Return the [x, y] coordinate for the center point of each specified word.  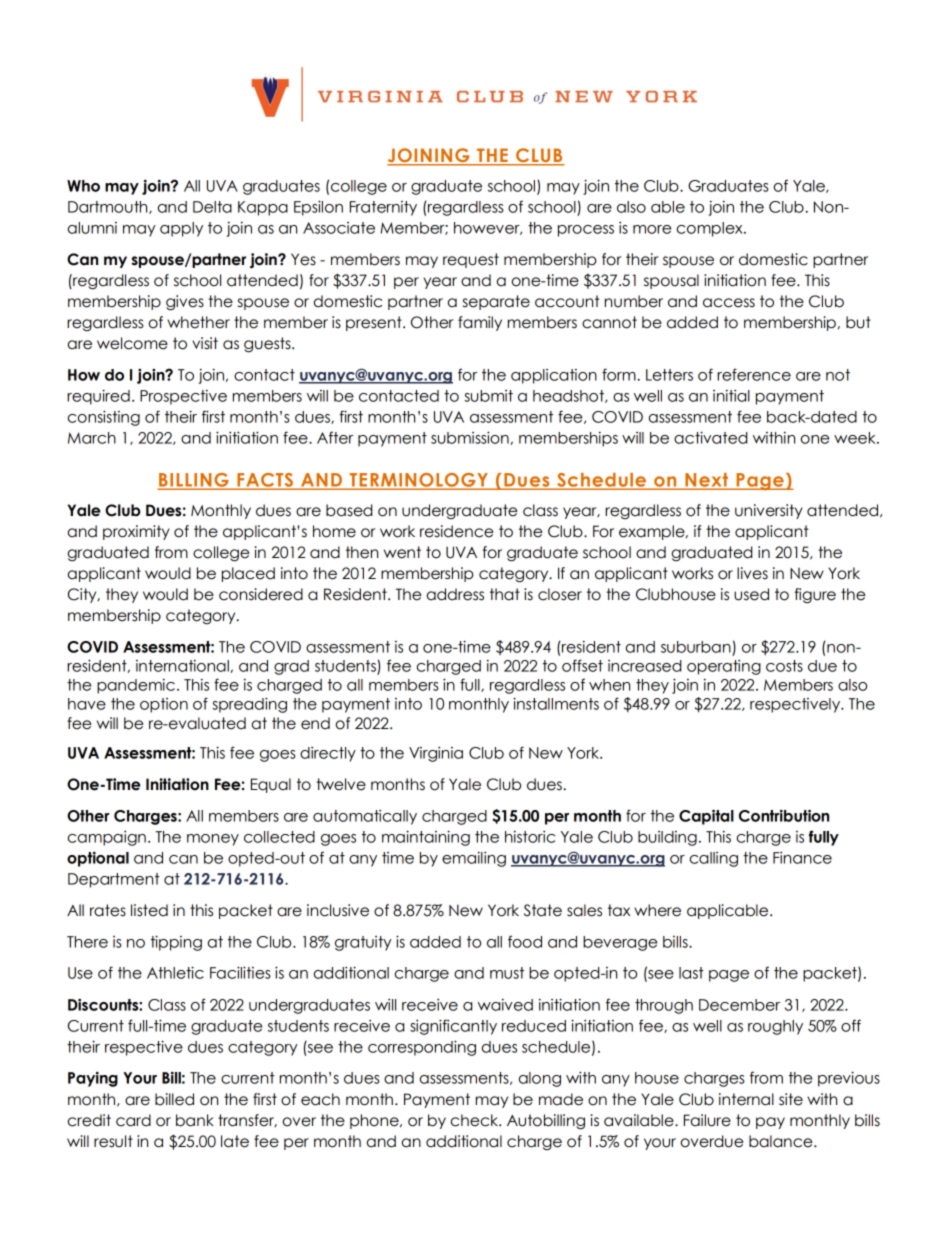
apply [181, 229]
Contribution [784, 815]
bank [195, 1120]
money [213, 840]
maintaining [426, 838]
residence [456, 531]
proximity [136, 532]
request [471, 260]
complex [710, 229]
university [769, 511]
